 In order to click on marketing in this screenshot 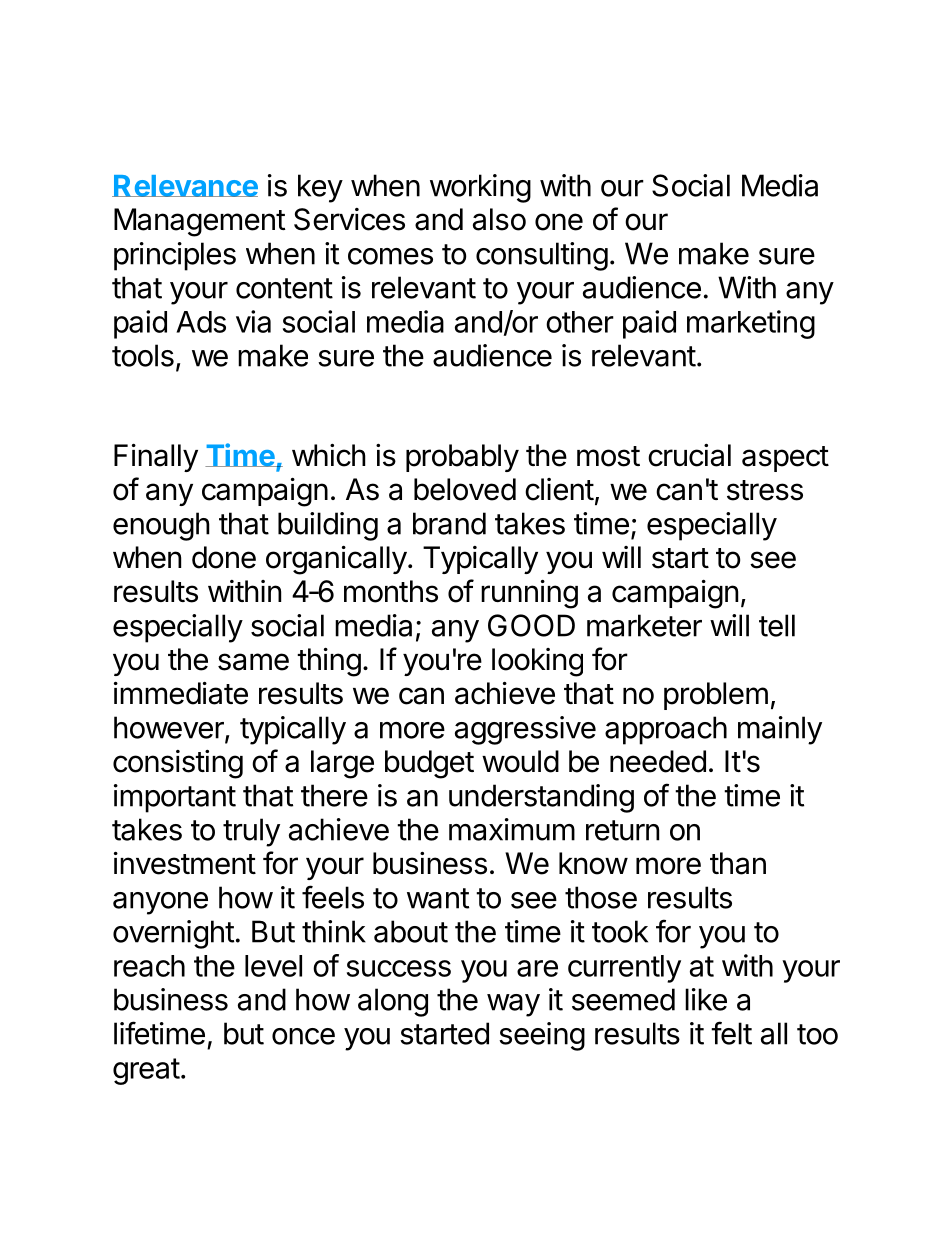, I will do `click(751, 324)`.
